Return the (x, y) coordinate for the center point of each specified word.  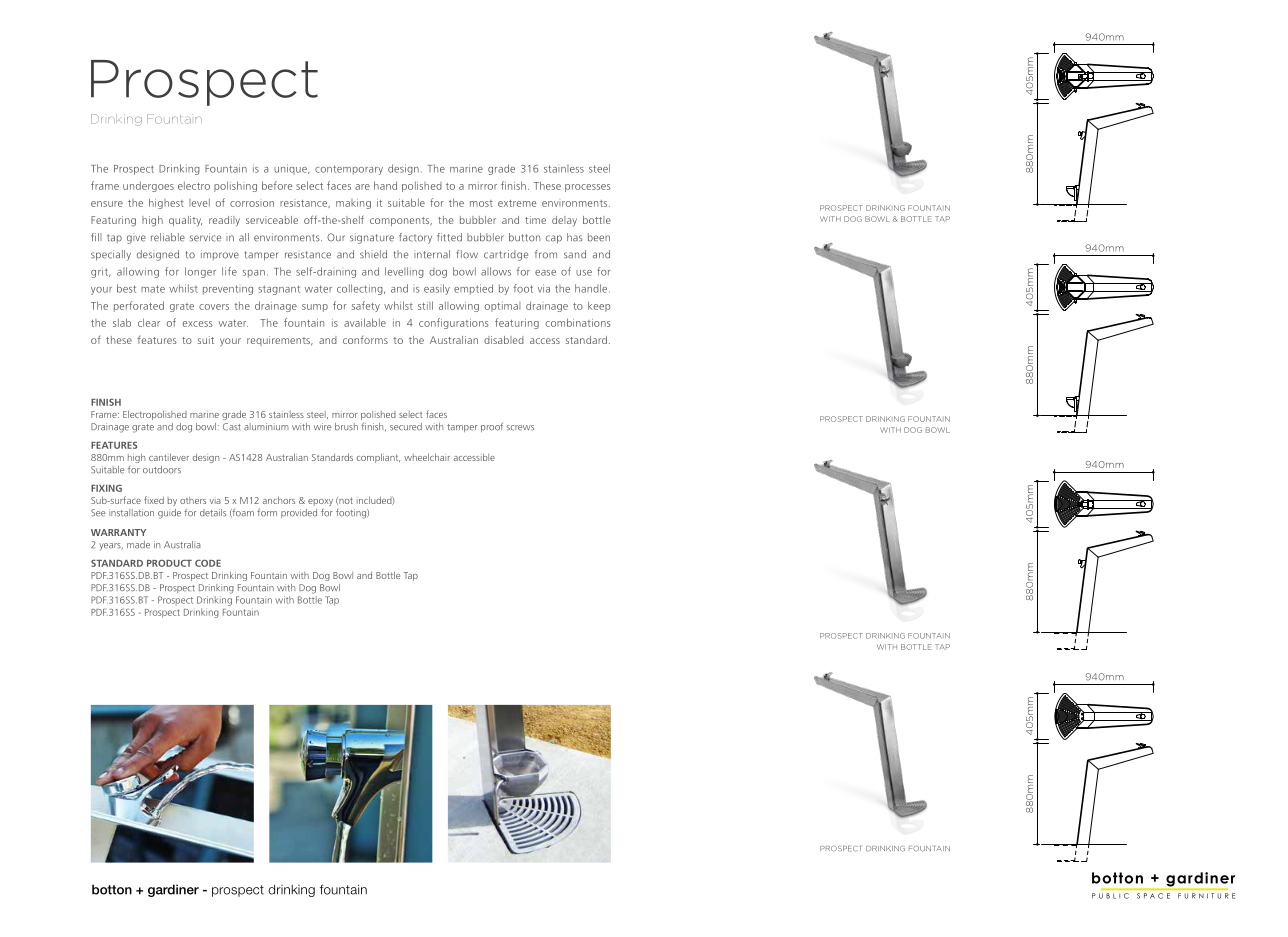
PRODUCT (169, 563)
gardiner (173, 890)
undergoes (148, 186)
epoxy (320, 504)
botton (112, 889)
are (362, 187)
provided (299, 513)
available (365, 322)
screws (520, 428)
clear (149, 322)
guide (169, 514)
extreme (517, 203)
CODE (208, 563)
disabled (504, 340)
